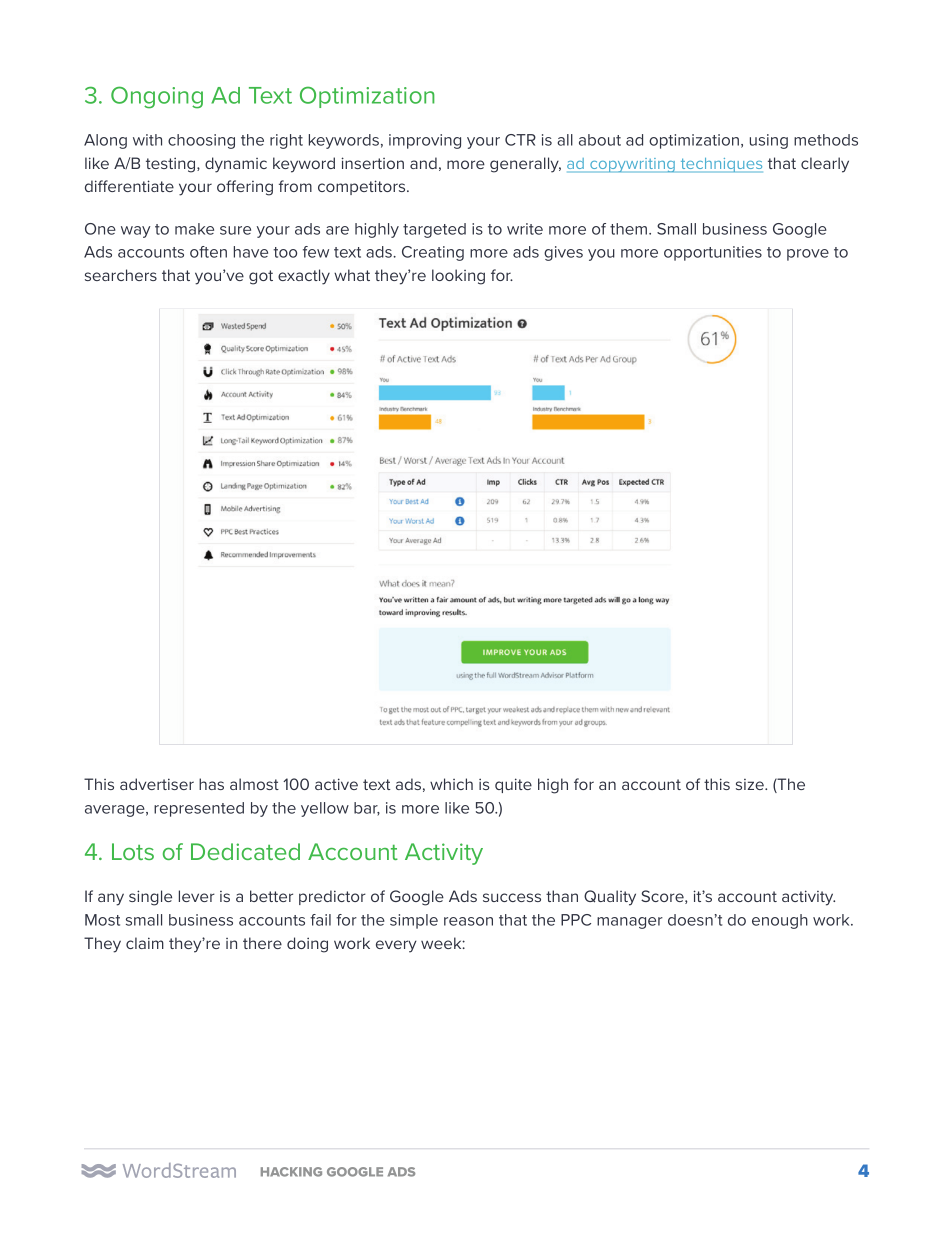  I want to click on opportunities, so click(713, 253).
